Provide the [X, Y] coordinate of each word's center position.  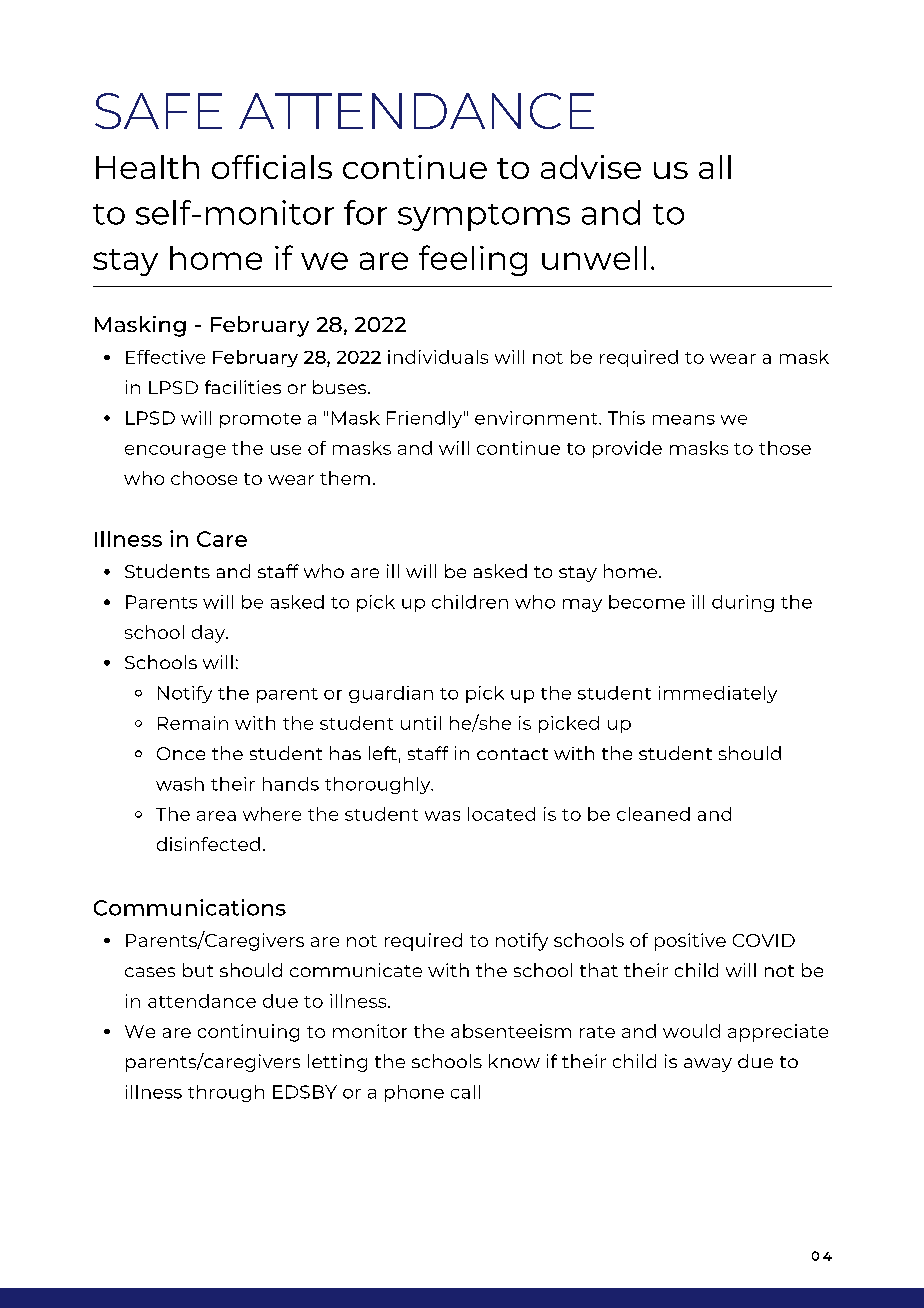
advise [591, 167]
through [226, 1093]
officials [272, 167]
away [708, 1065]
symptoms [484, 217]
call [465, 1092]
